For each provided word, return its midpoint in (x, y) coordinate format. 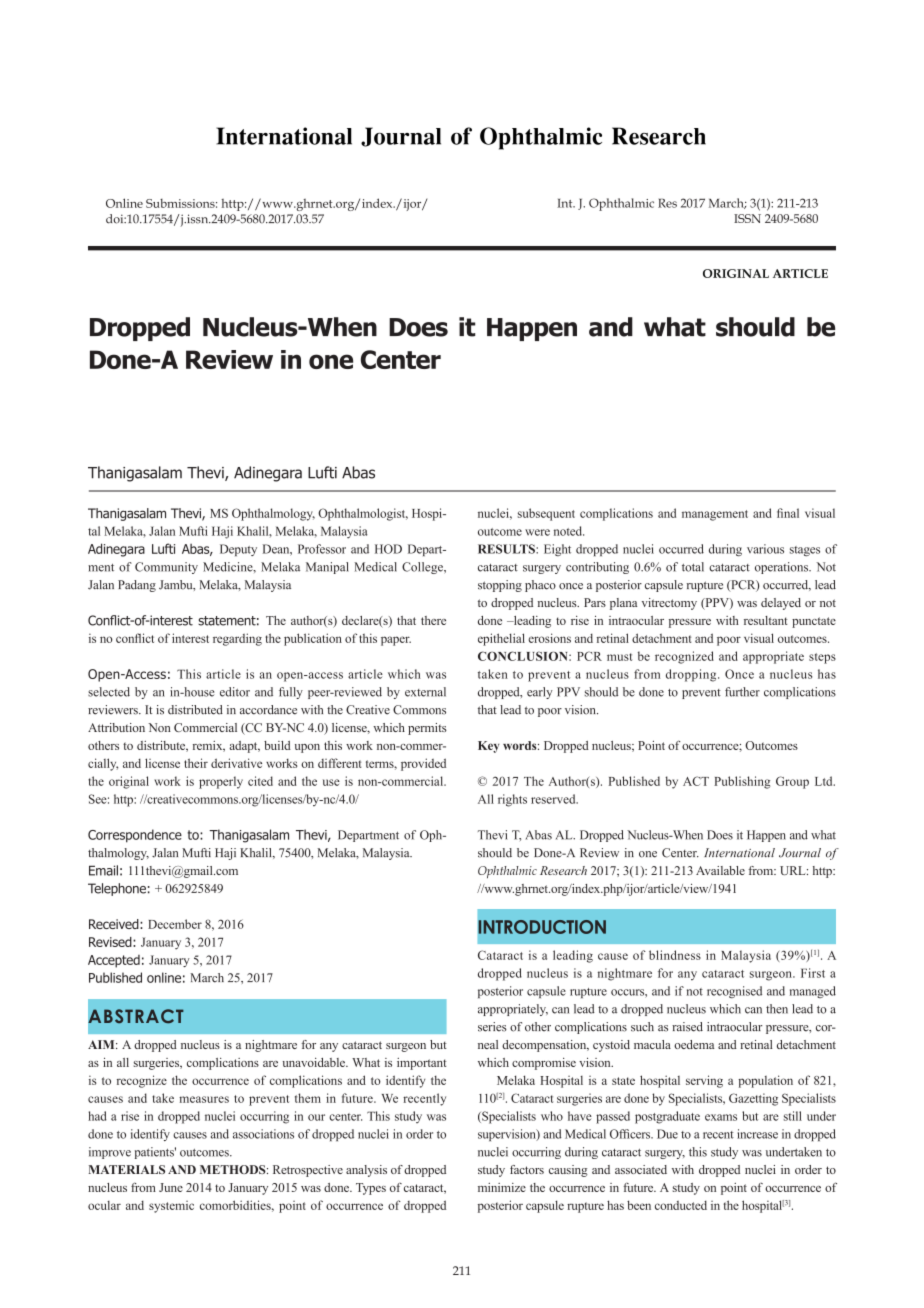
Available (720, 870)
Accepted (114, 961)
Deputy (238, 550)
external (425, 692)
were (537, 532)
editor (235, 692)
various (765, 549)
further (742, 692)
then (777, 1009)
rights (512, 800)
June (171, 1187)
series (492, 1027)
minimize (502, 1187)
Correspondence (135, 836)
